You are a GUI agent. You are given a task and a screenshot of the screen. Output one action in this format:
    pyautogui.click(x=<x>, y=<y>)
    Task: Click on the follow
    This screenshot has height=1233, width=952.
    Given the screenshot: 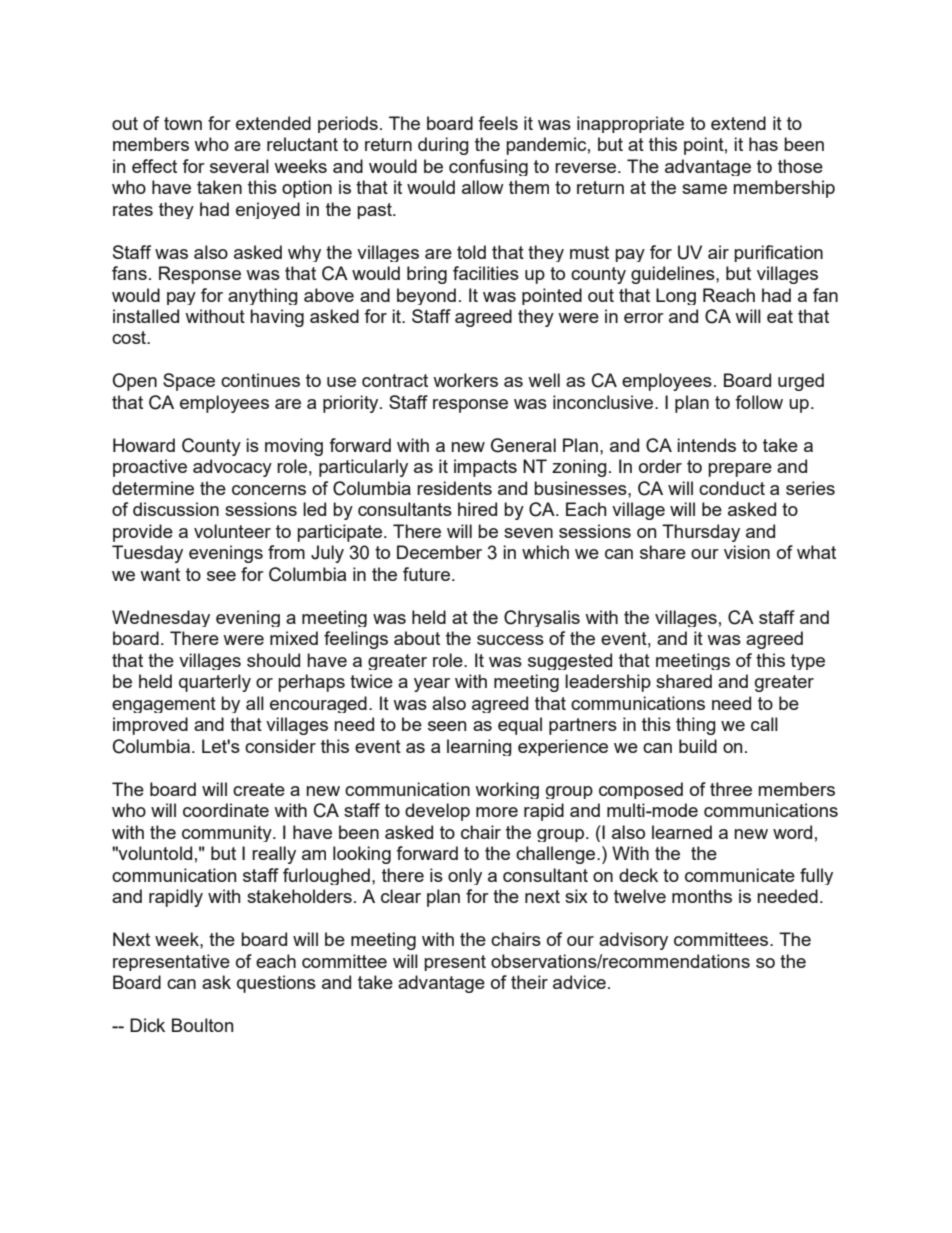 What is the action you would take?
    pyautogui.click(x=759, y=402)
